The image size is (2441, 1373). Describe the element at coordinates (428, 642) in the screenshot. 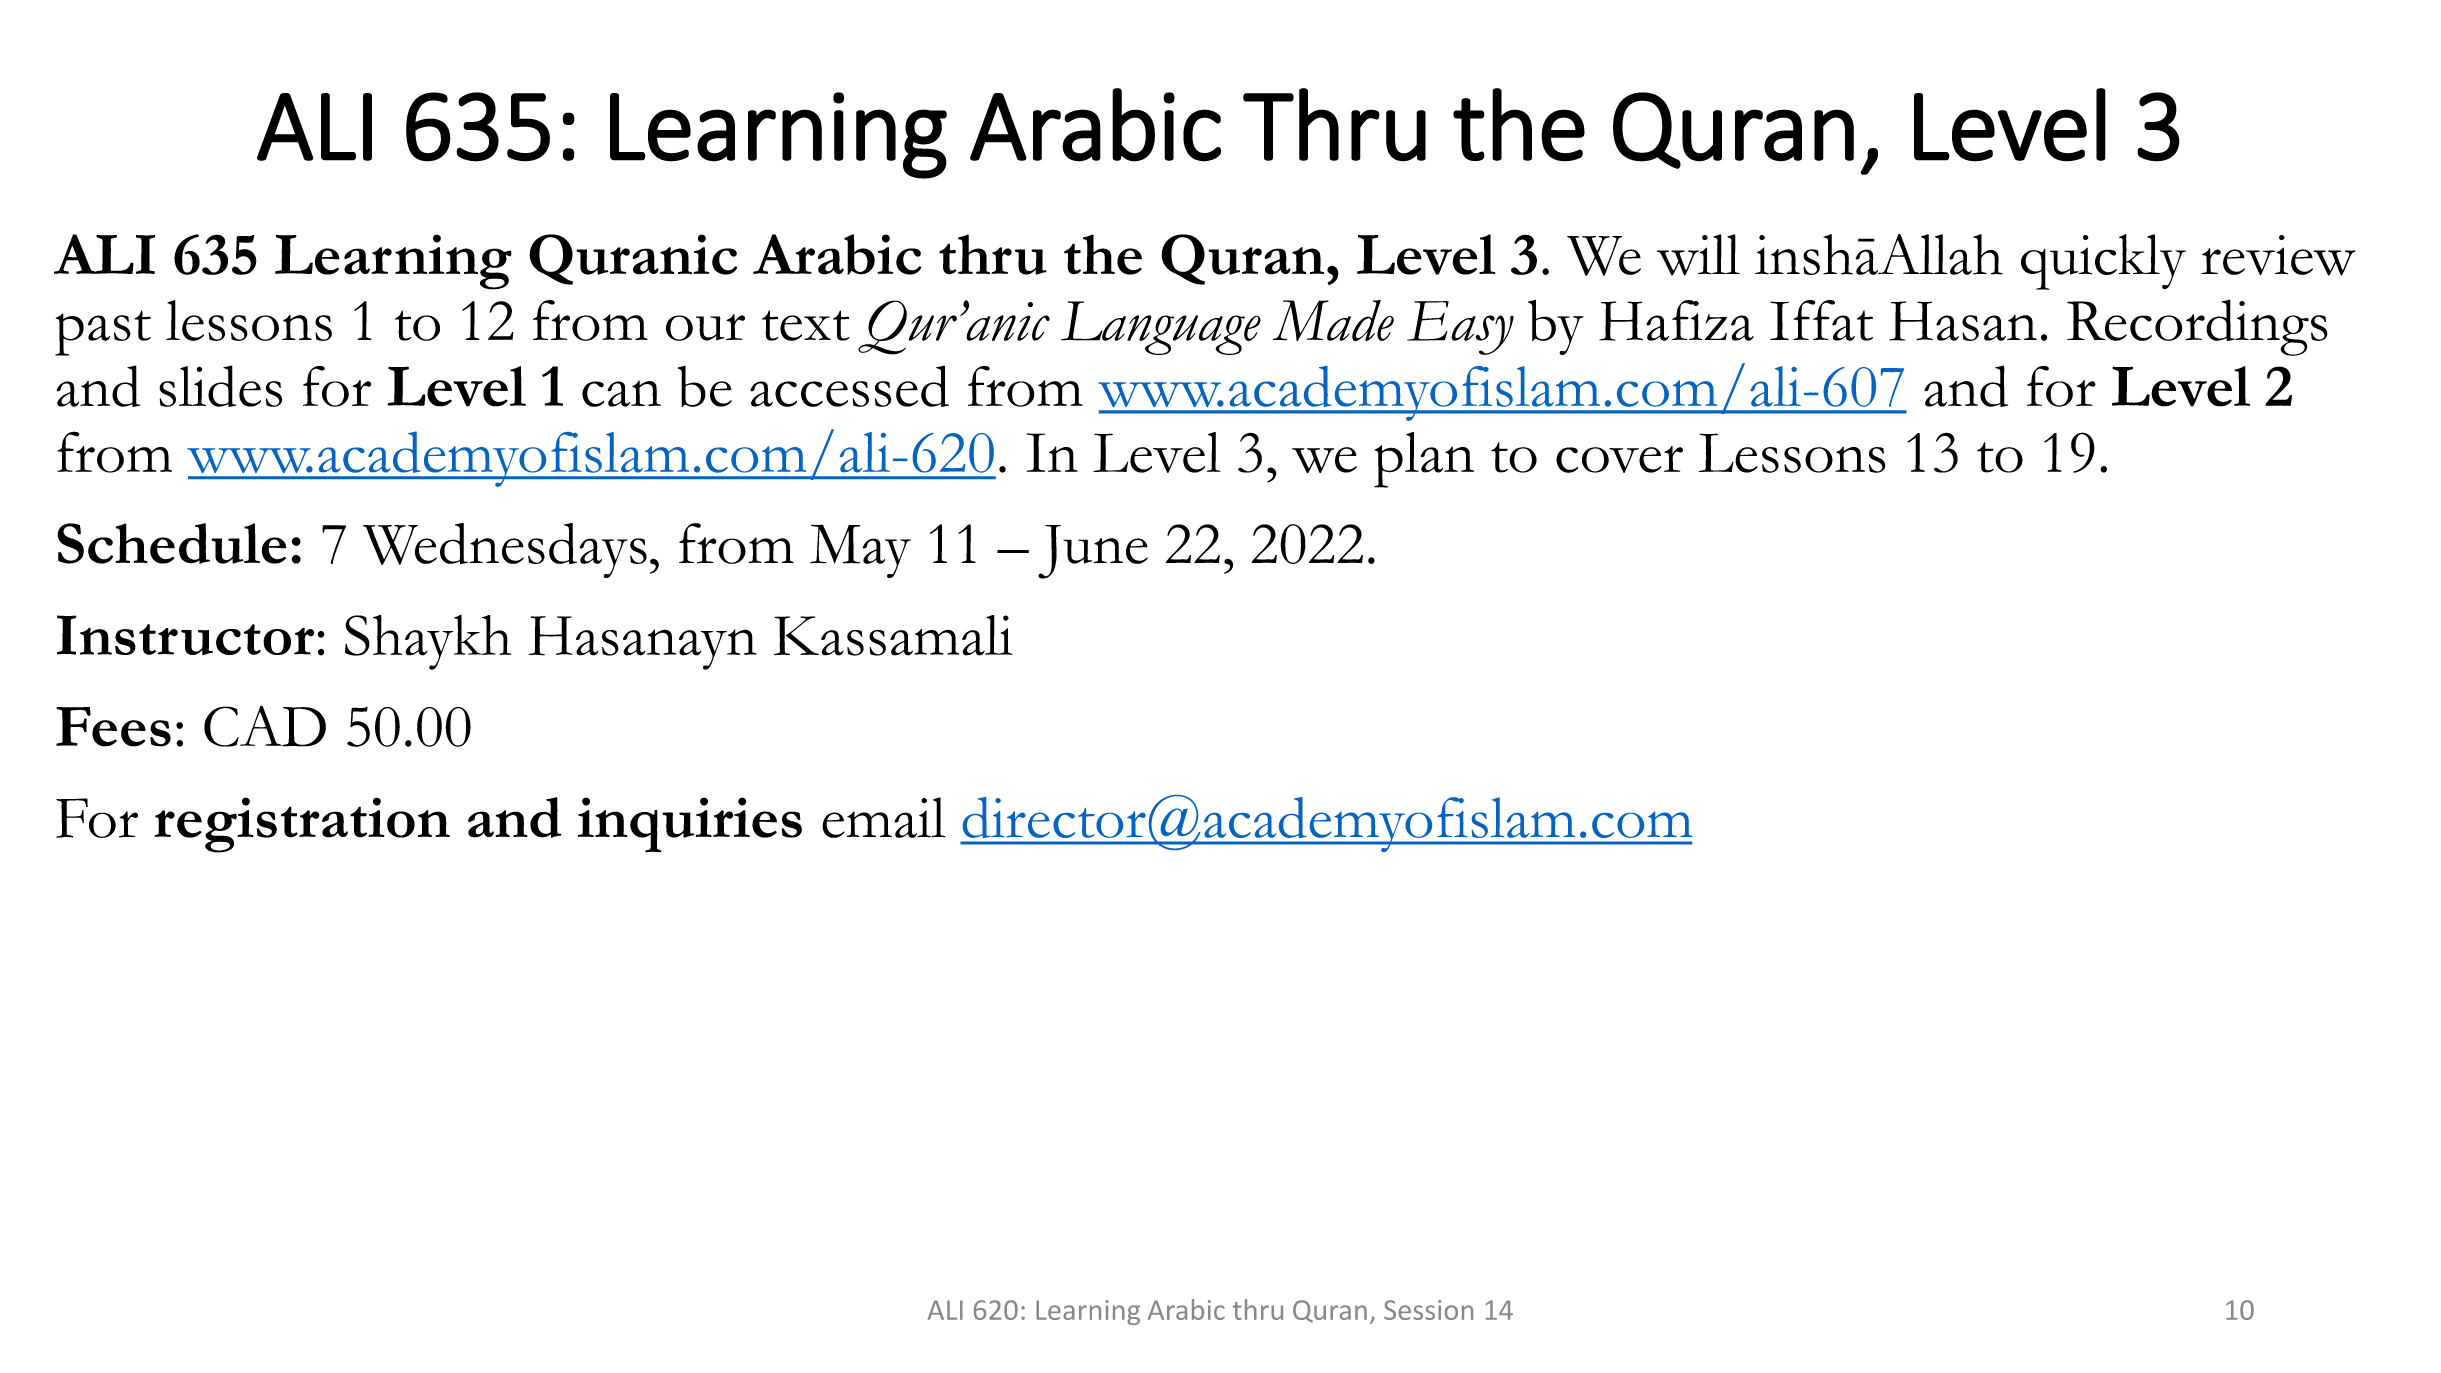

I see `Shaykh` at that location.
